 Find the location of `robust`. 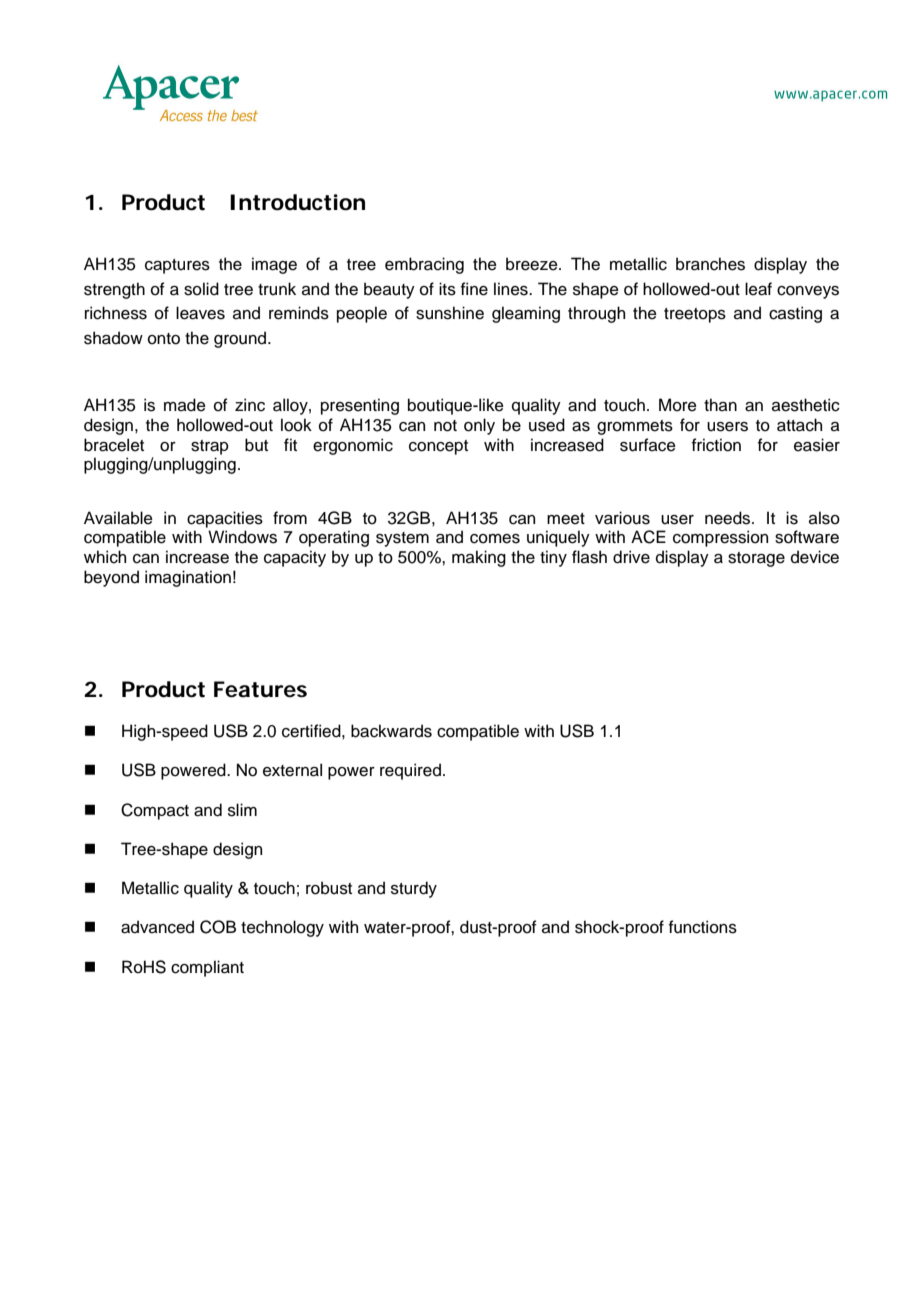

robust is located at coordinates (329, 888).
